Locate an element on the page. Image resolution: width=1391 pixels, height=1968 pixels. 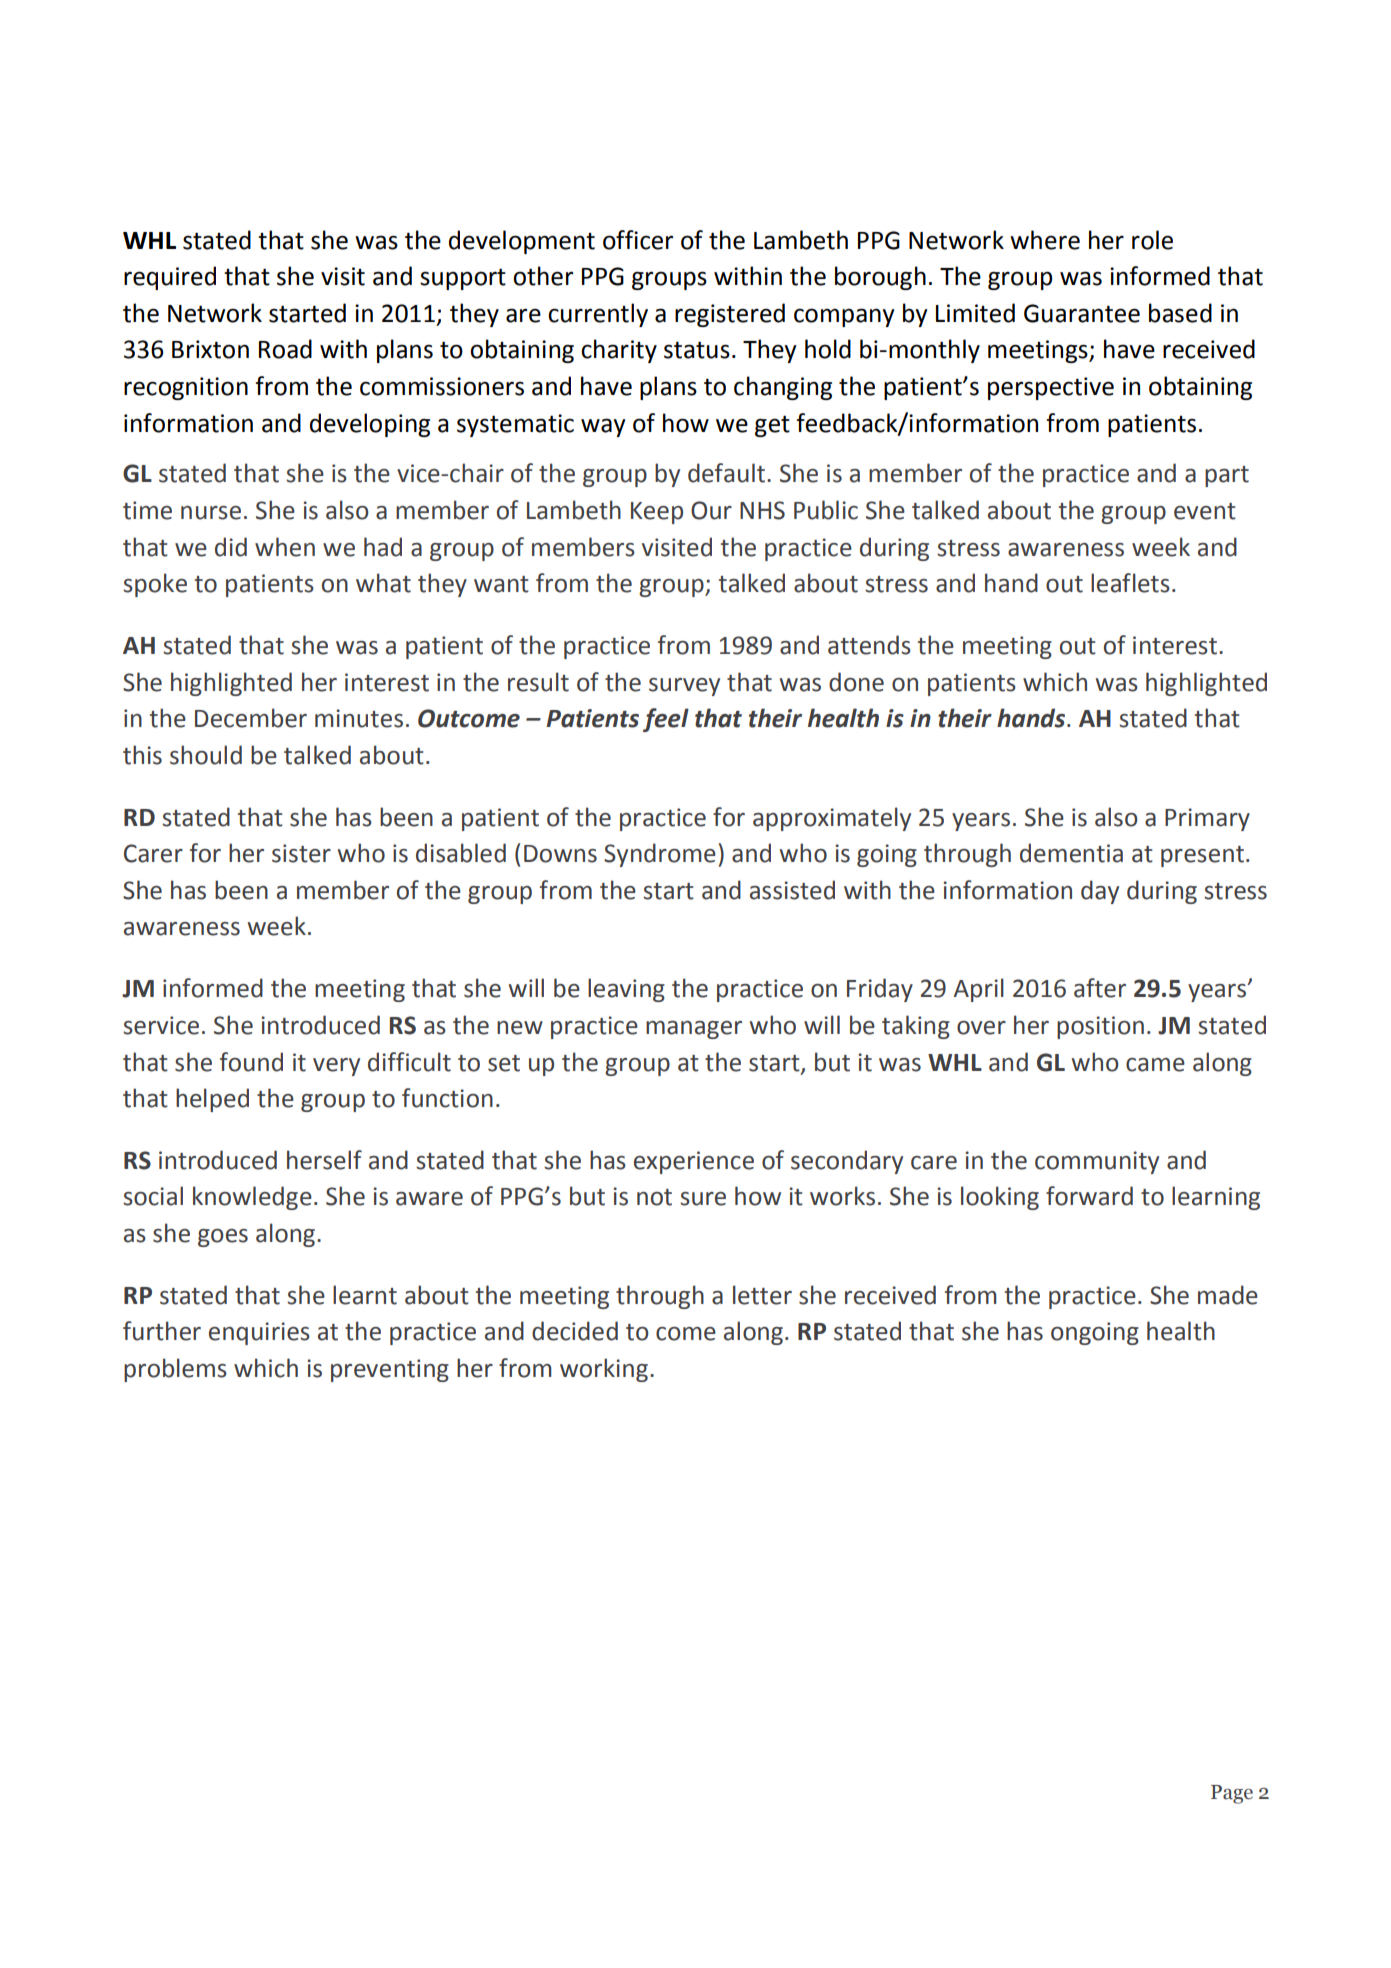
registered is located at coordinates (730, 315).
